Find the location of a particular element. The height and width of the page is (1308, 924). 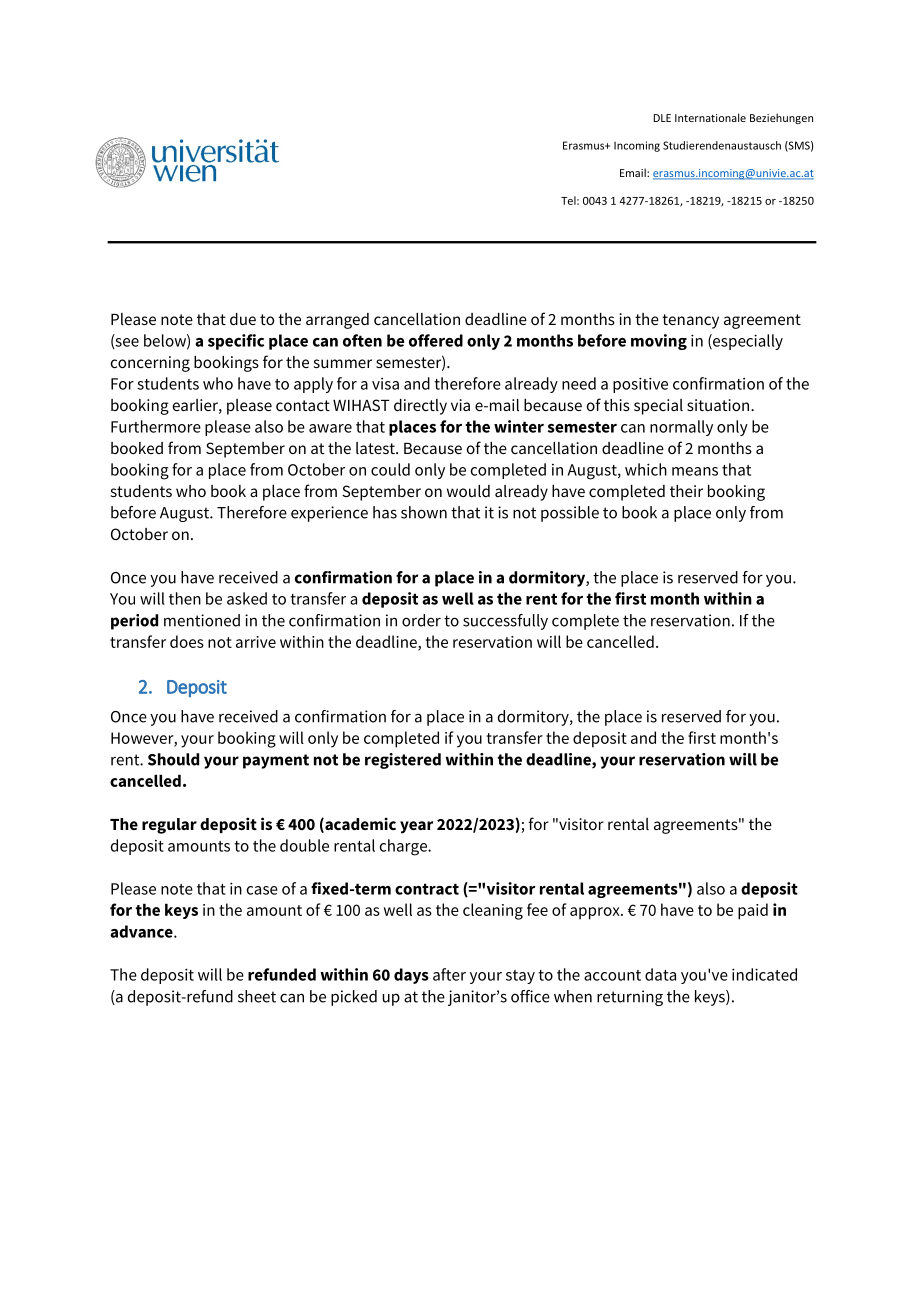

Should is located at coordinates (173, 759).
